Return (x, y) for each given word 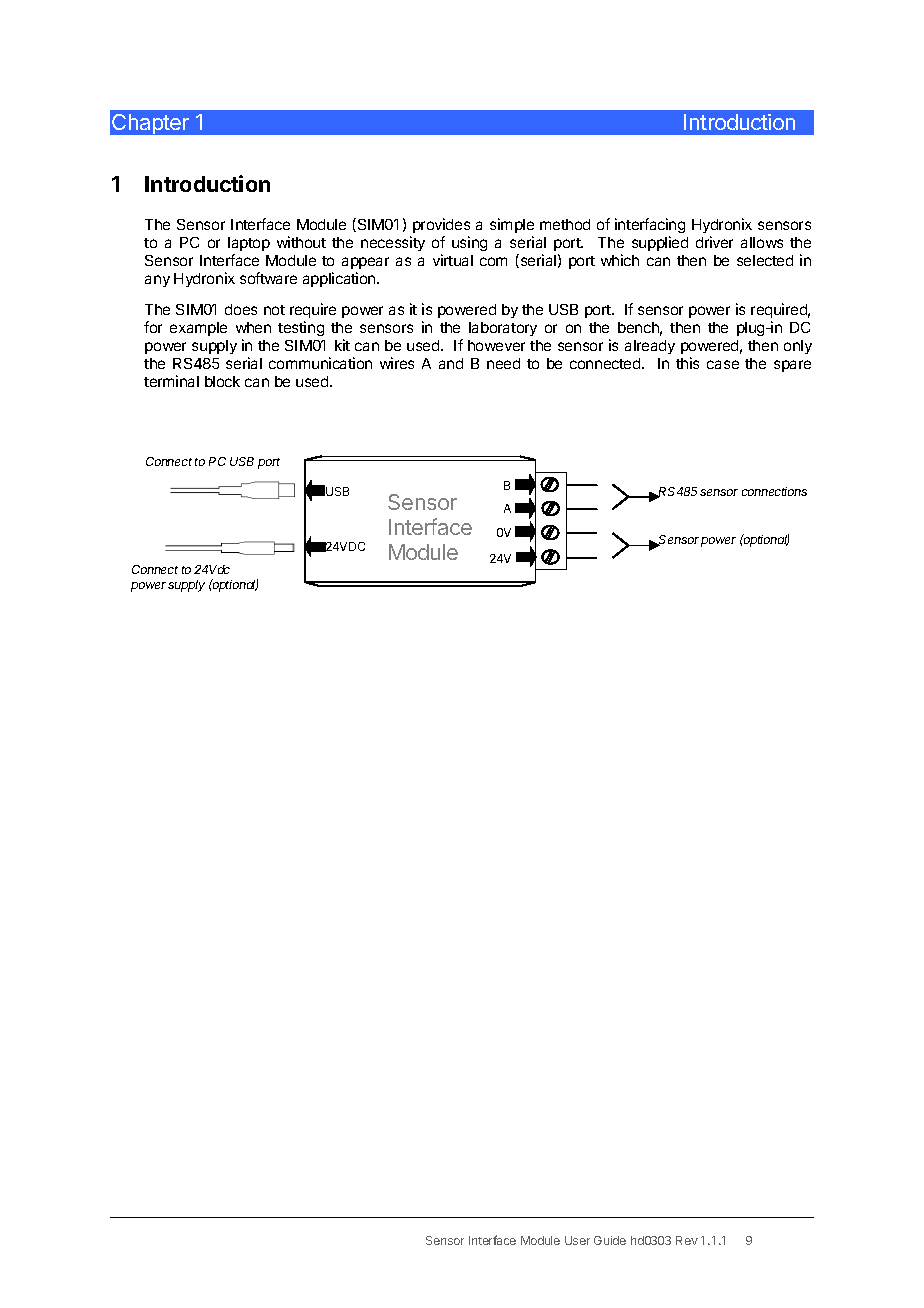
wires (397, 363)
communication (320, 363)
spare (792, 366)
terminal (171, 381)
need (503, 363)
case (723, 364)
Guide (610, 1240)
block (222, 381)
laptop (249, 244)
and (451, 363)
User (577, 1240)
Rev (687, 1240)
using (469, 243)
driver (714, 242)
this (687, 363)
